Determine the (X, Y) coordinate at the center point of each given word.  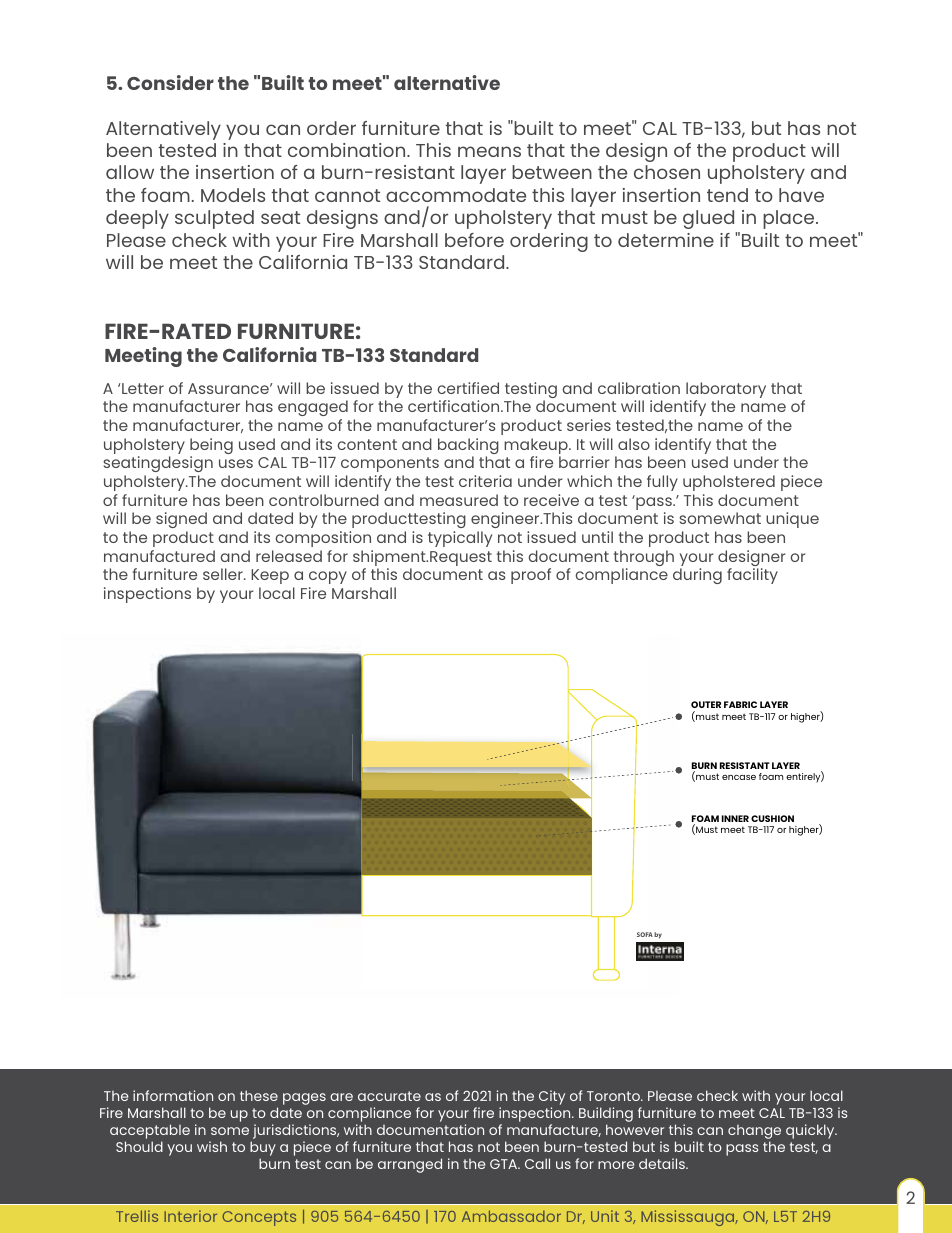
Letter (143, 388)
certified (468, 388)
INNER (735, 818)
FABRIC (740, 704)
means (489, 151)
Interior (190, 1216)
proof (531, 576)
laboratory (726, 391)
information (173, 1095)
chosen (667, 172)
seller (224, 574)
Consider (170, 82)
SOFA (645, 934)
